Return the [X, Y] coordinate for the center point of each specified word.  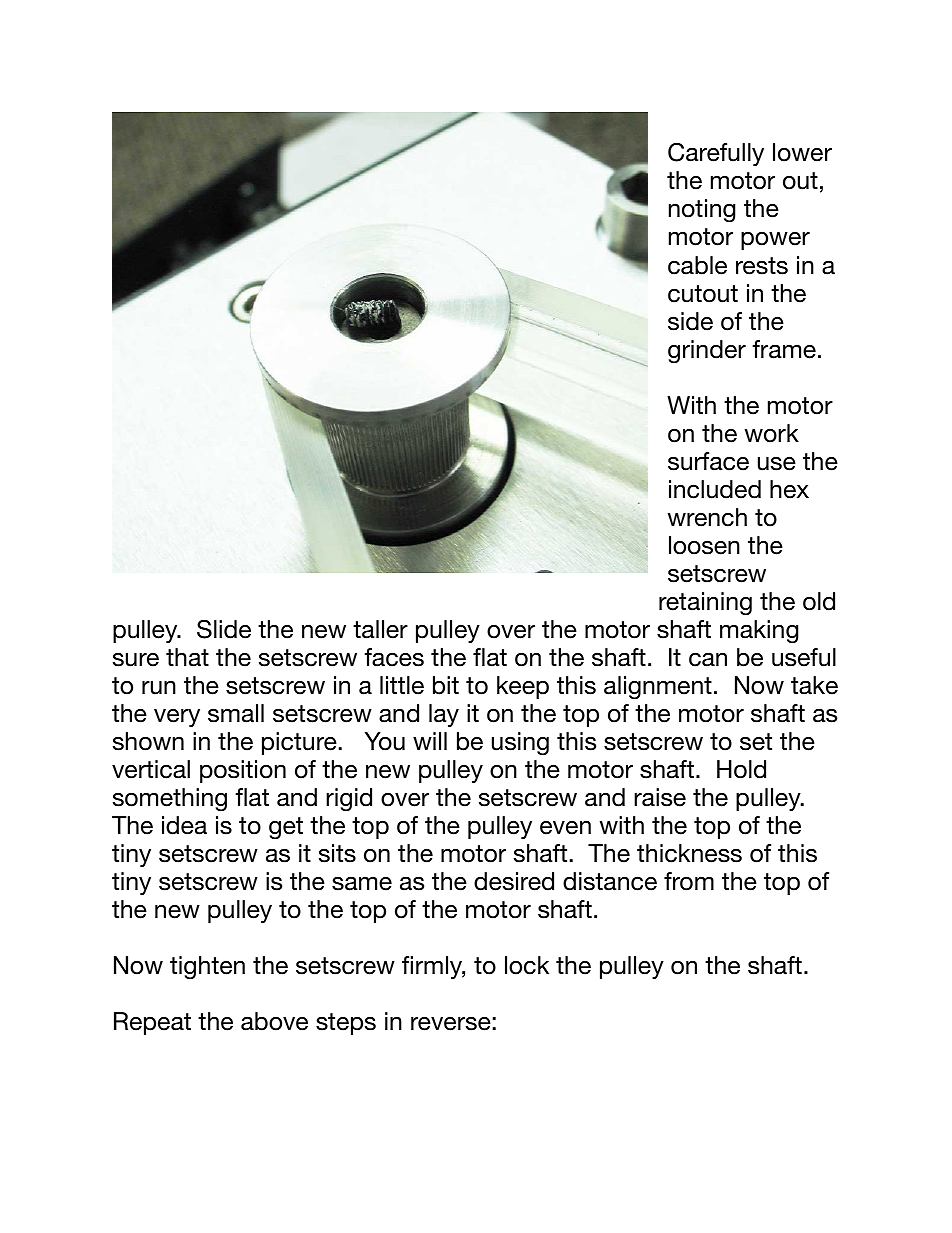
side [690, 321]
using [520, 743]
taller [380, 629]
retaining [705, 603]
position [243, 771]
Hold [741, 769]
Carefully [716, 154]
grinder [707, 351]
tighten [207, 967]
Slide [224, 629]
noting [702, 210]
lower [802, 152]
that [187, 657]
